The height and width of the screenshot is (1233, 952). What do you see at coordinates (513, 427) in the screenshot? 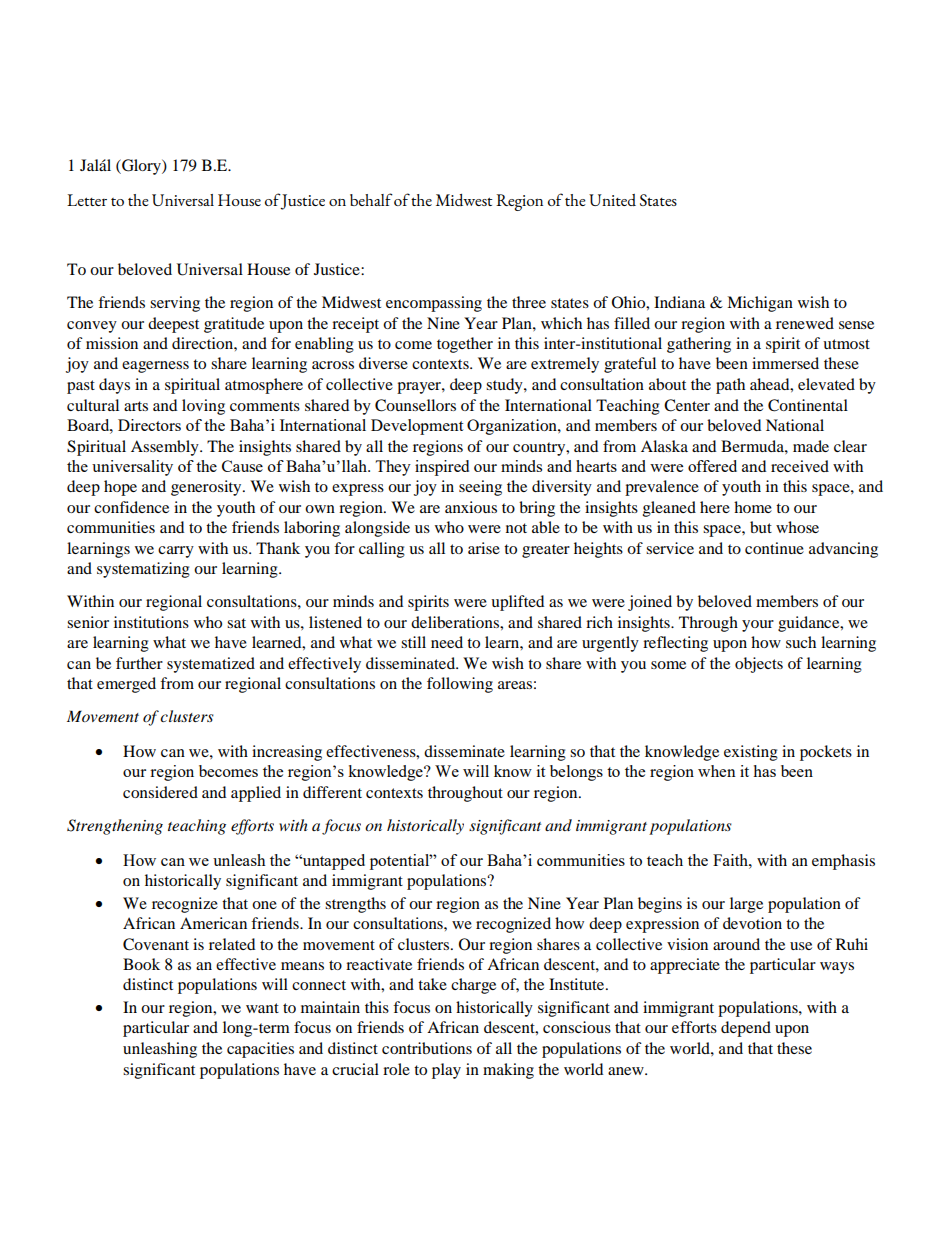
I see `Organization` at bounding box center [513, 427].
